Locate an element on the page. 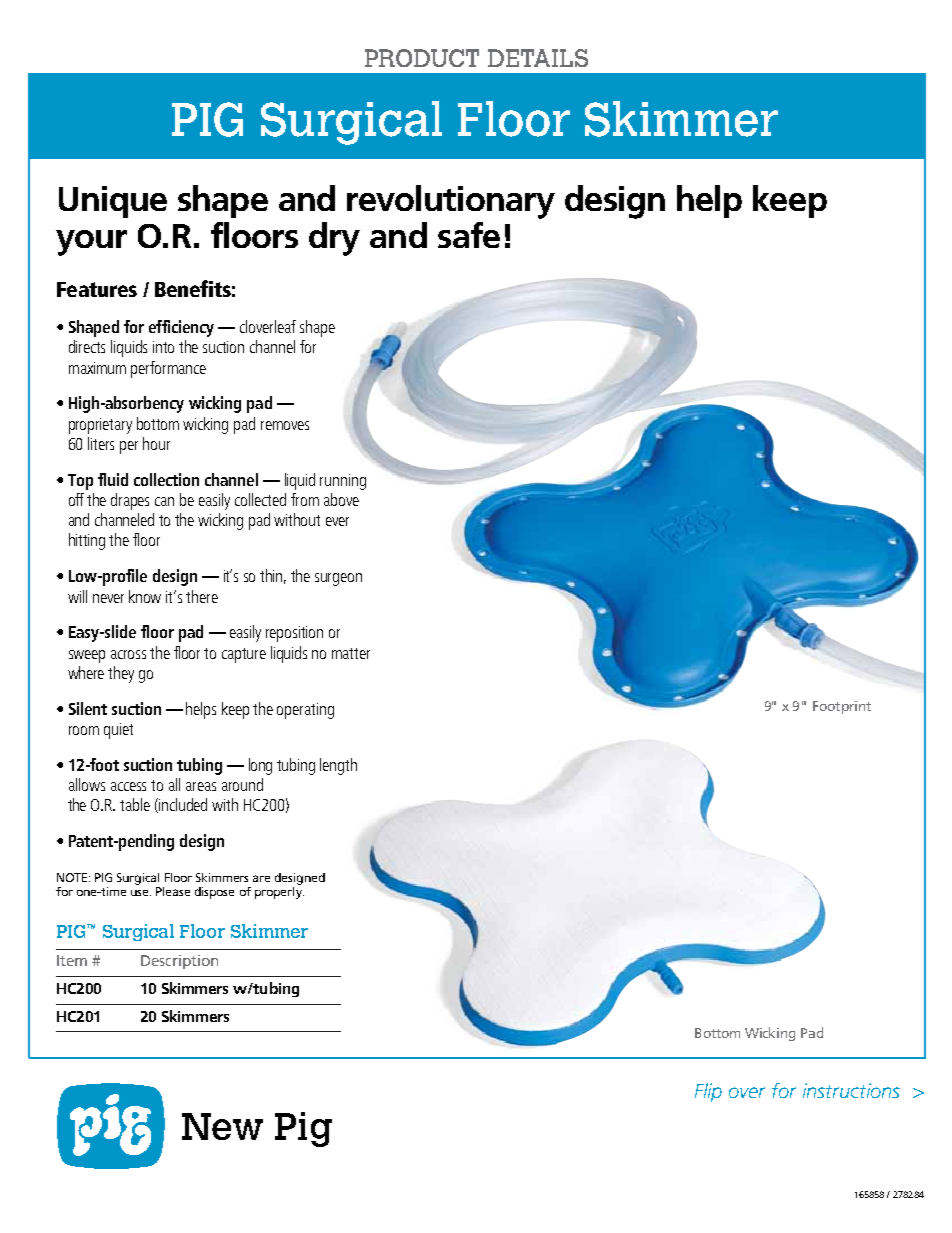 Image resolution: width=952 pixels, height=1233 pixels. PRODUCT is located at coordinates (422, 58).
